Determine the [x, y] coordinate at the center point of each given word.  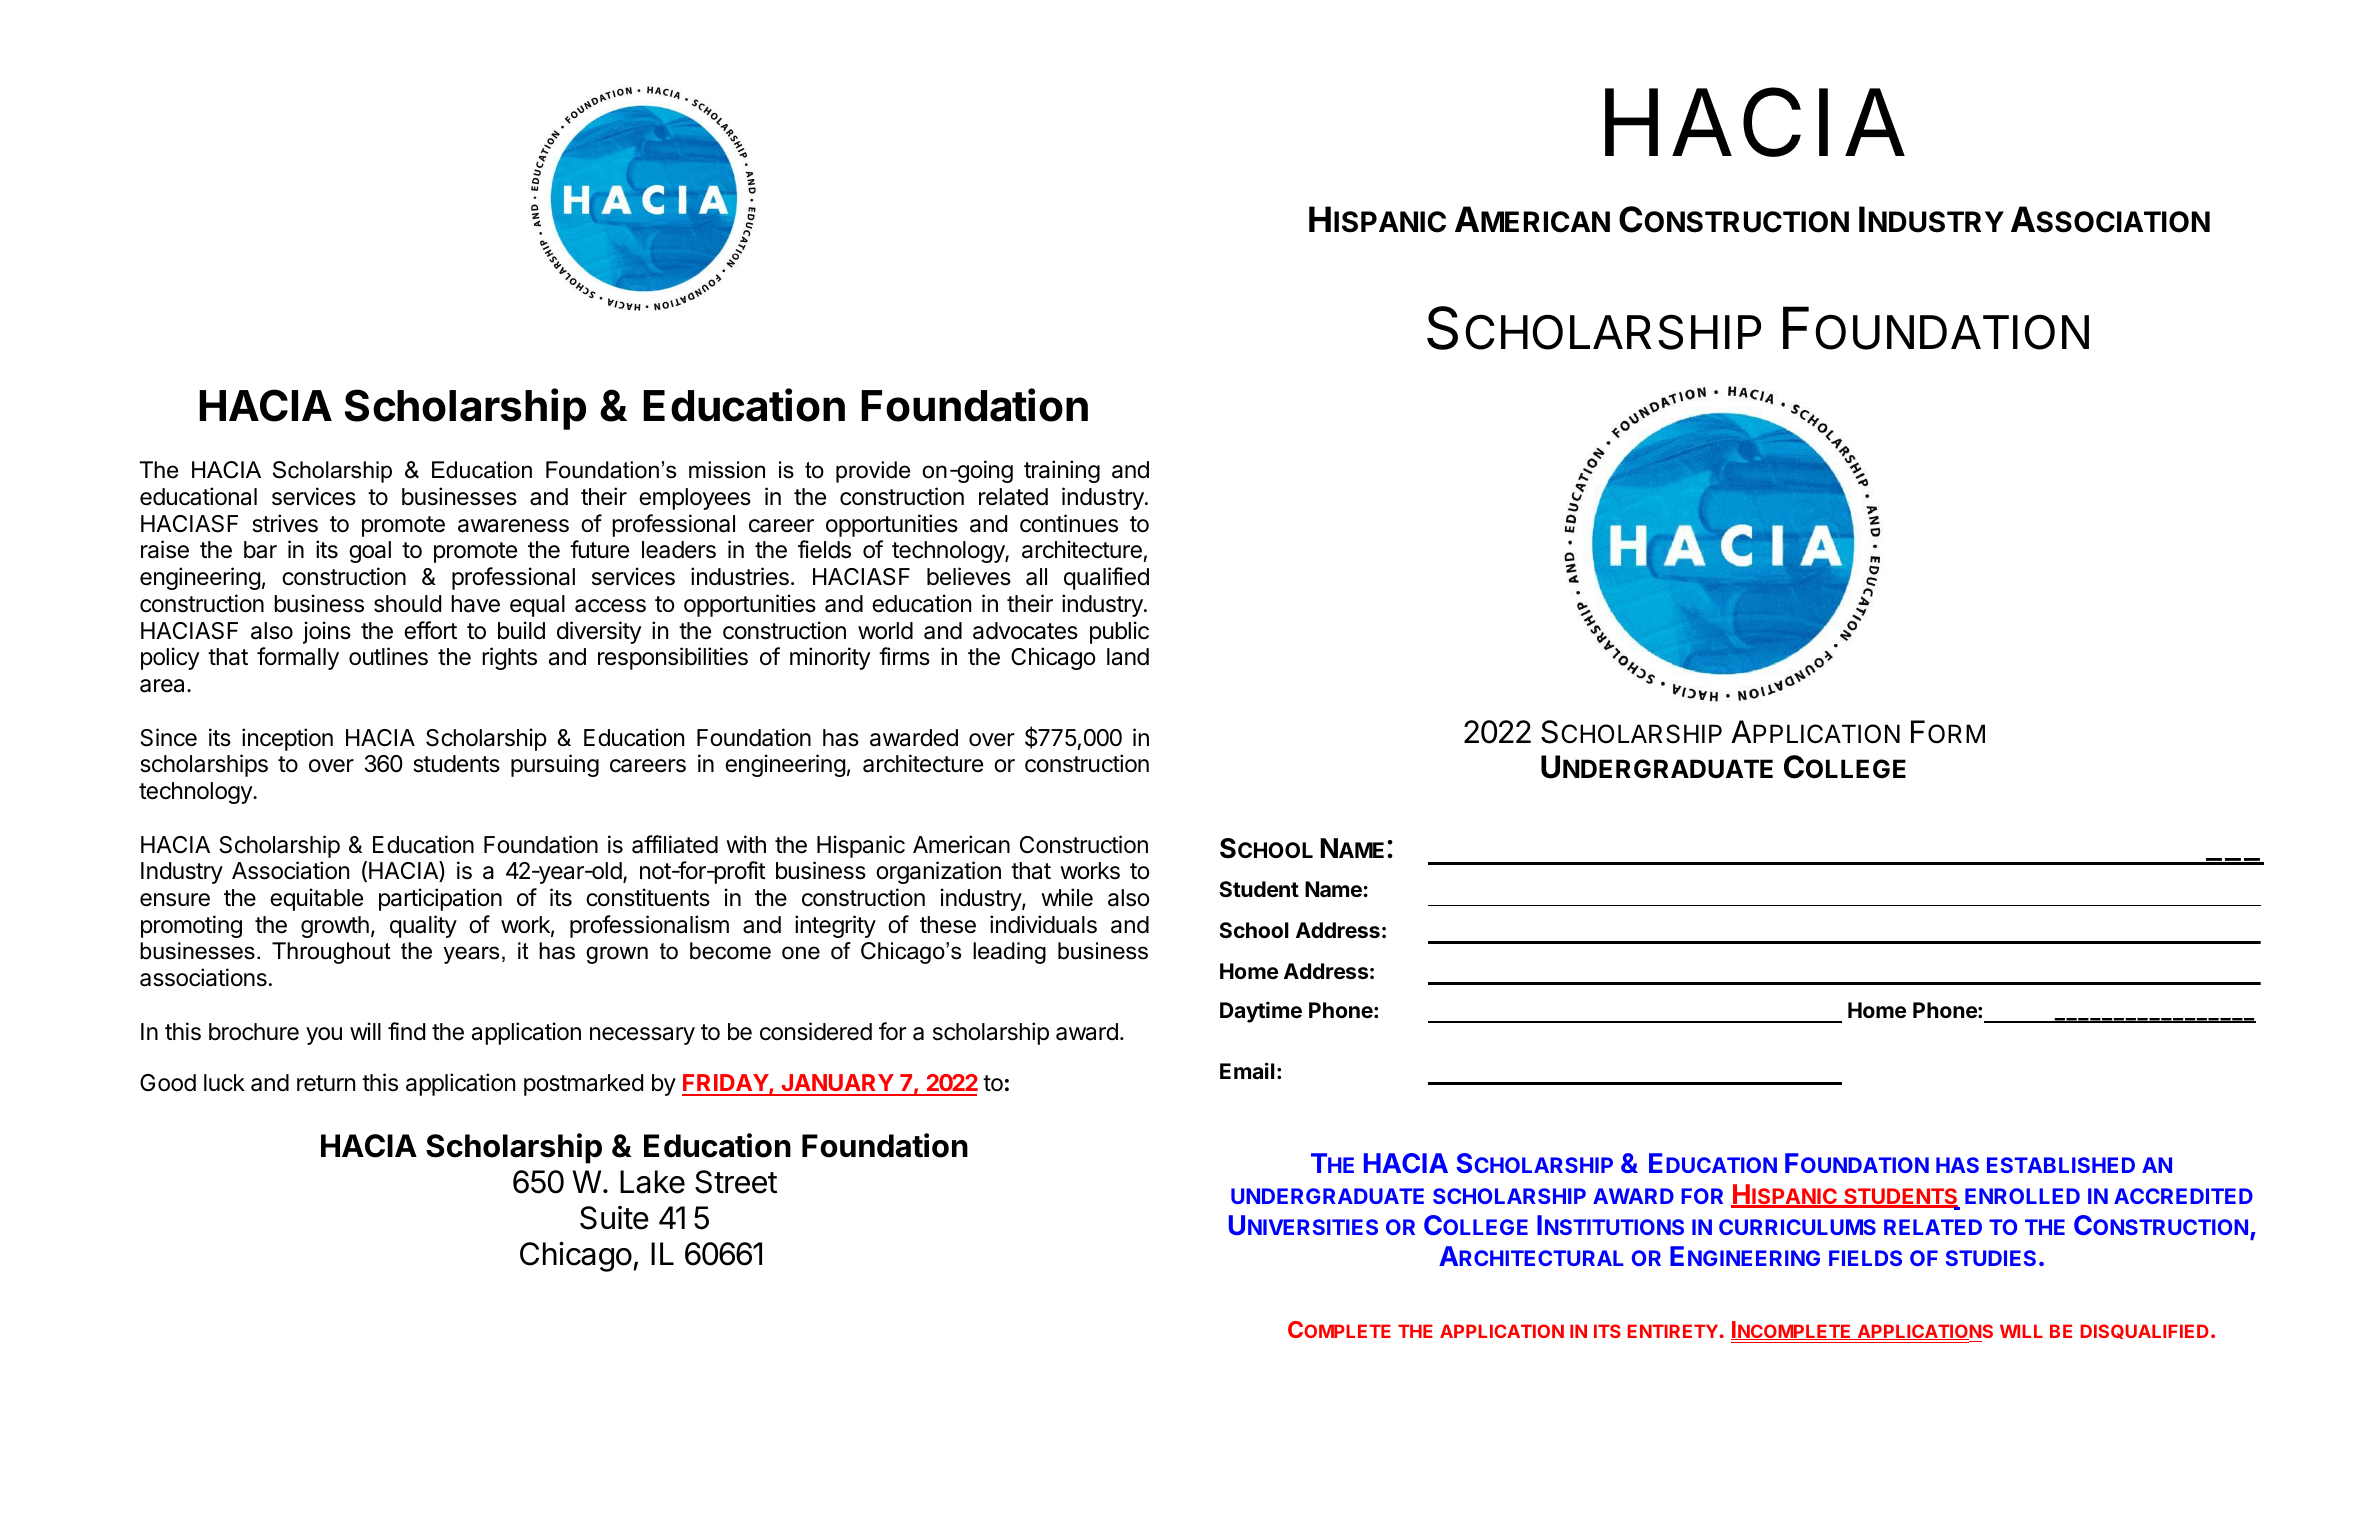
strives [285, 523]
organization [938, 872]
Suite [614, 1218]
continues [1069, 523]
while [1067, 897]
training [1062, 471]
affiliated [675, 844]
